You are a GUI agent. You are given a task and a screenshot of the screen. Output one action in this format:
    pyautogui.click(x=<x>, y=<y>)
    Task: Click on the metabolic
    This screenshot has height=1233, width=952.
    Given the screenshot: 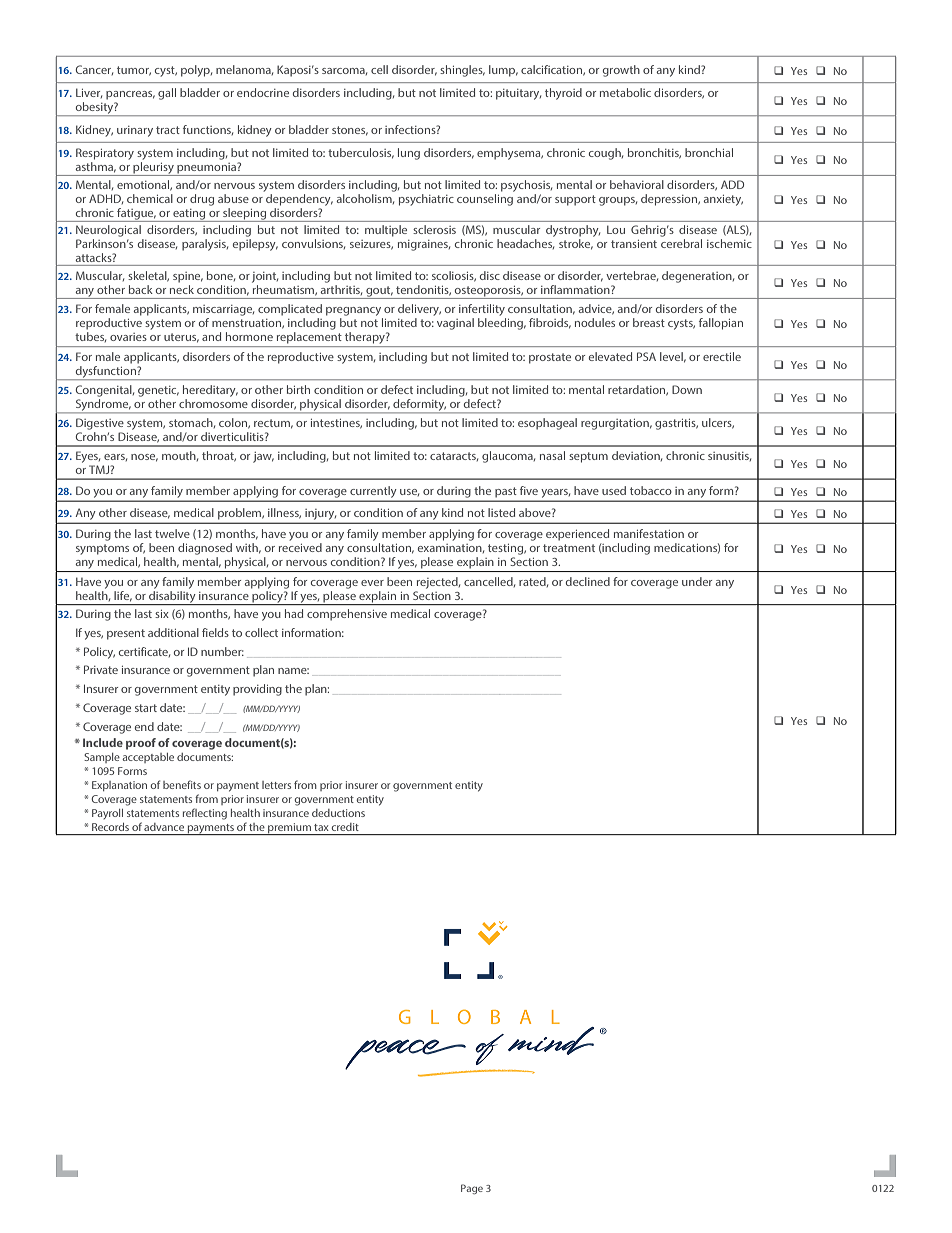 What is the action you would take?
    pyautogui.click(x=625, y=92)
